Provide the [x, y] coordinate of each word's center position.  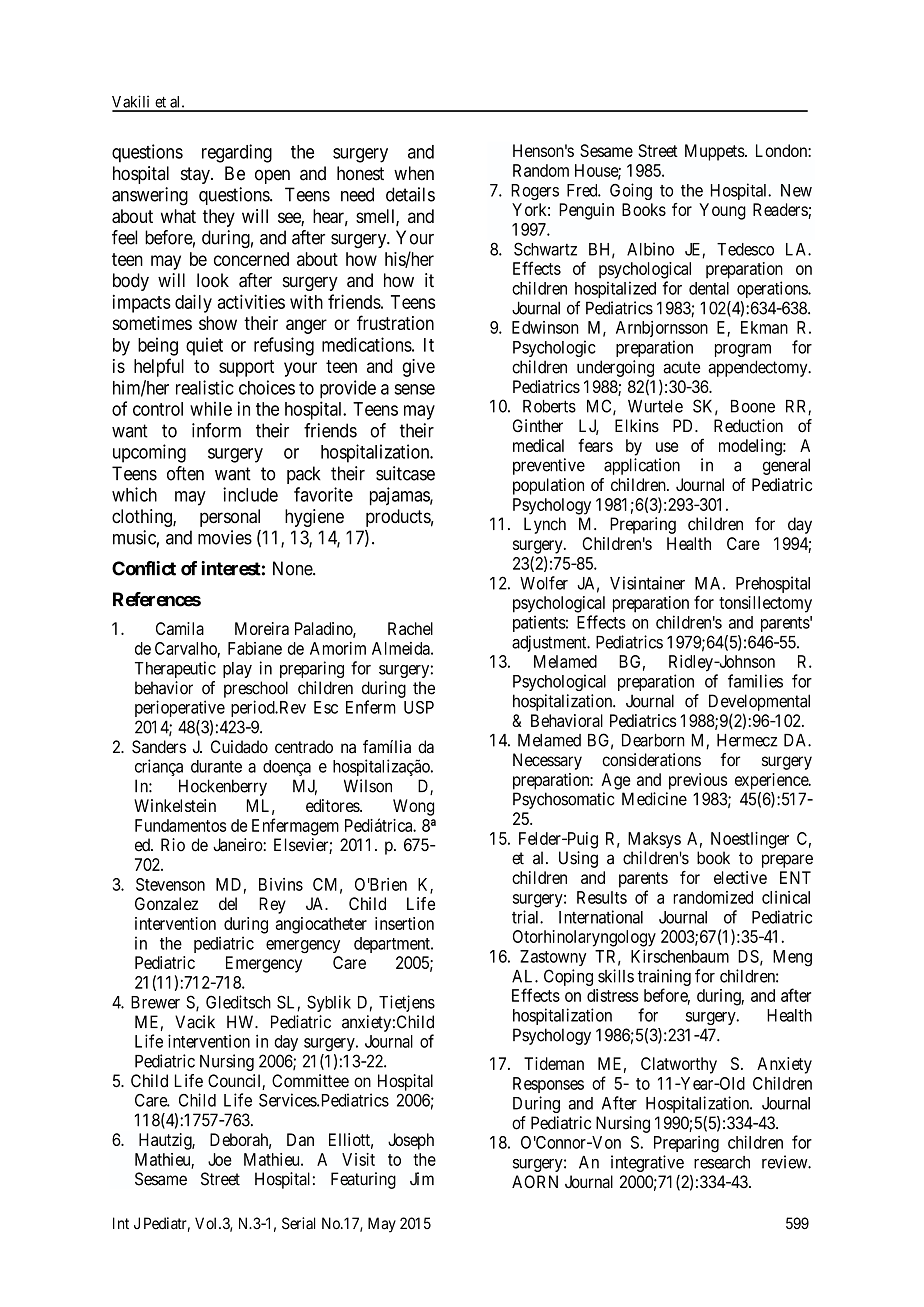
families [755, 681]
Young [722, 211]
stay [196, 175]
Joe [220, 1159]
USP [419, 707]
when [414, 173]
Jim [422, 1179]
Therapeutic [175, 669]
